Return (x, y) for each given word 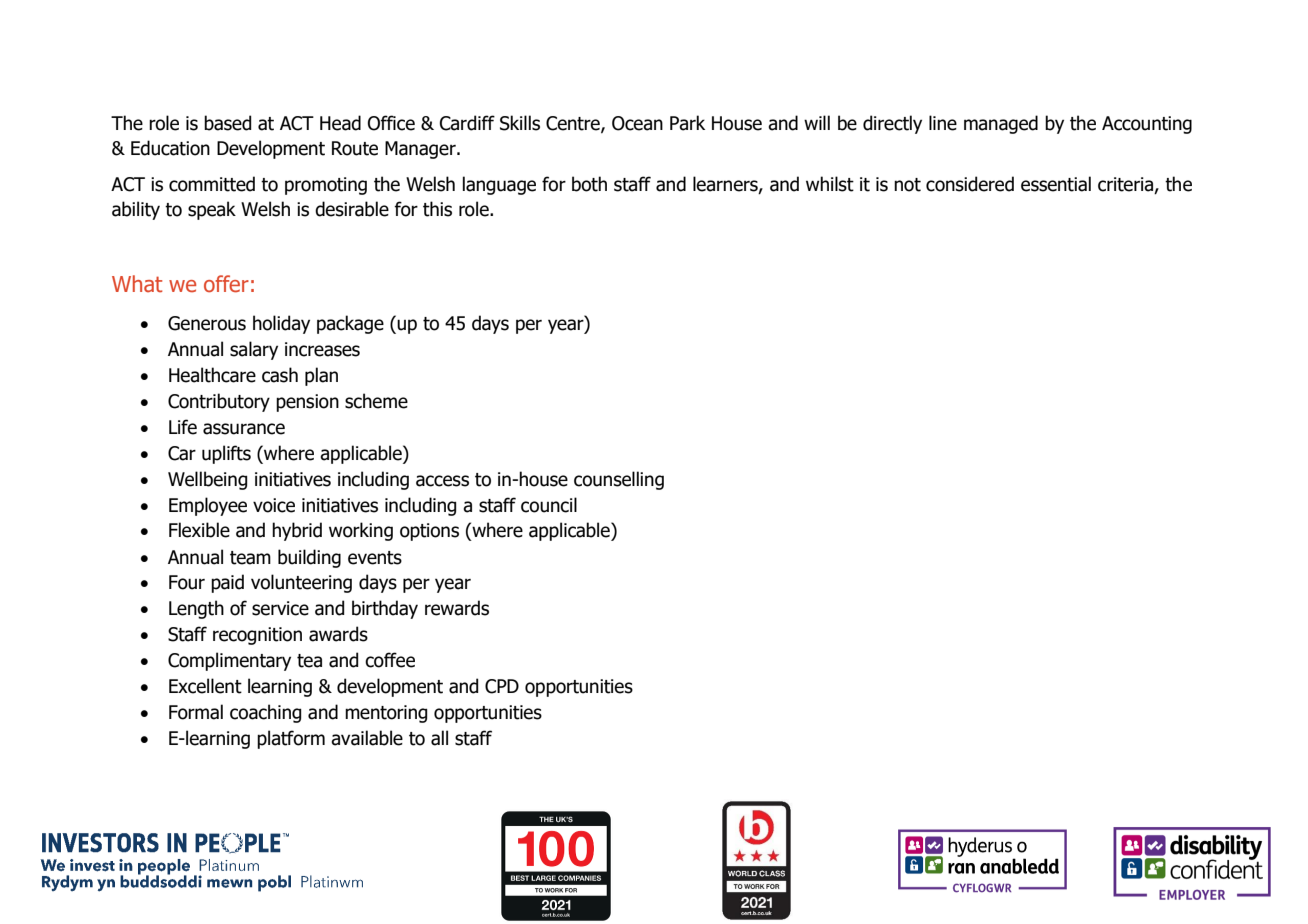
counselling (619, 480)
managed (1001, 124)
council (549, 505)
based (227, 123)
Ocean (637, 123)
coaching (265, 713)
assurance (244, 429)
